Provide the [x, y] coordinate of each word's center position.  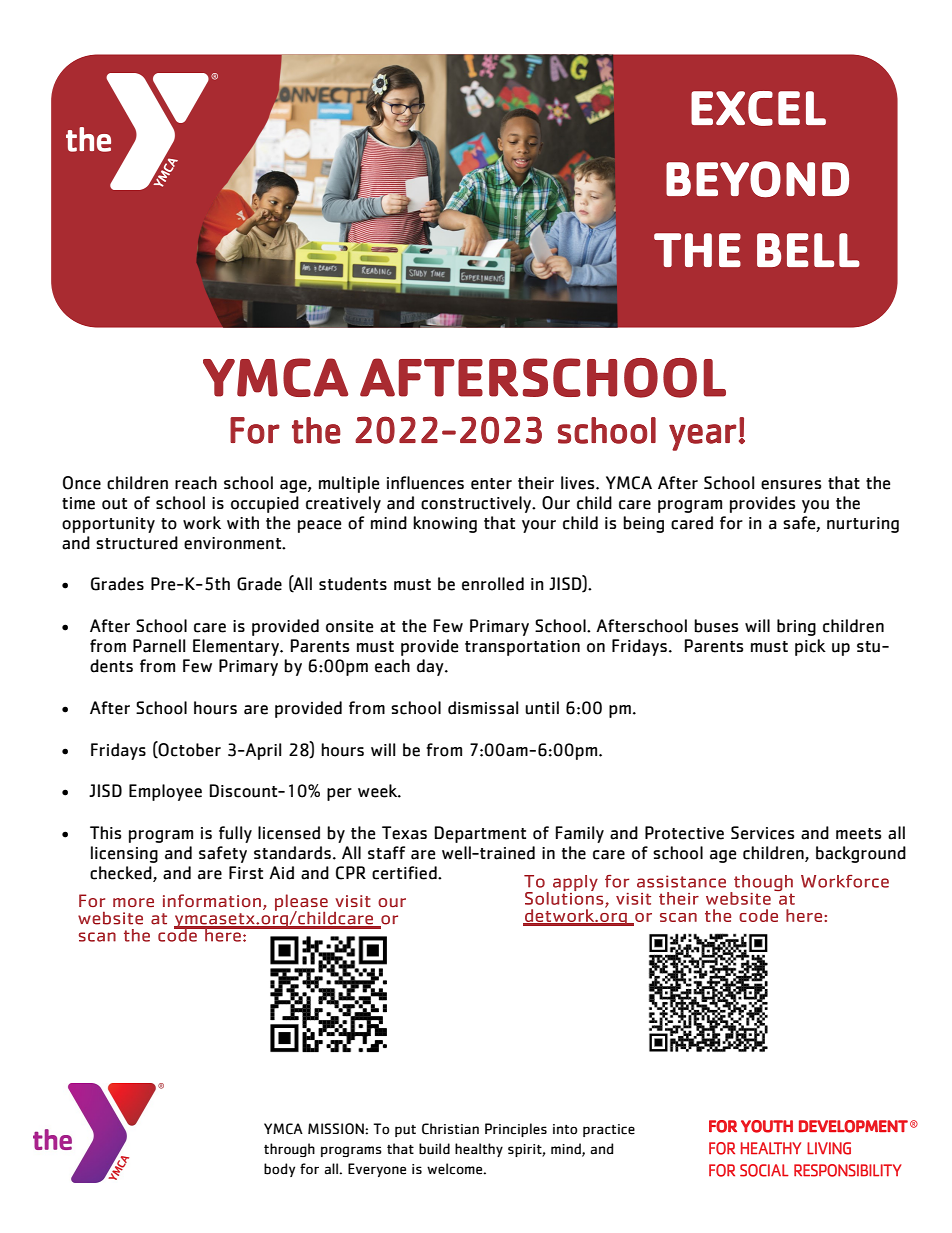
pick [810, 647]
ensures [791, 485]
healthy [479, 1150]
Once [82, 483]
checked [122, 874]
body [279, 1170]
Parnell [159, 646]
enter [491, 484]
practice [609, 1130]
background [861, 854]
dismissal [483, 708]
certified [405, 873]
